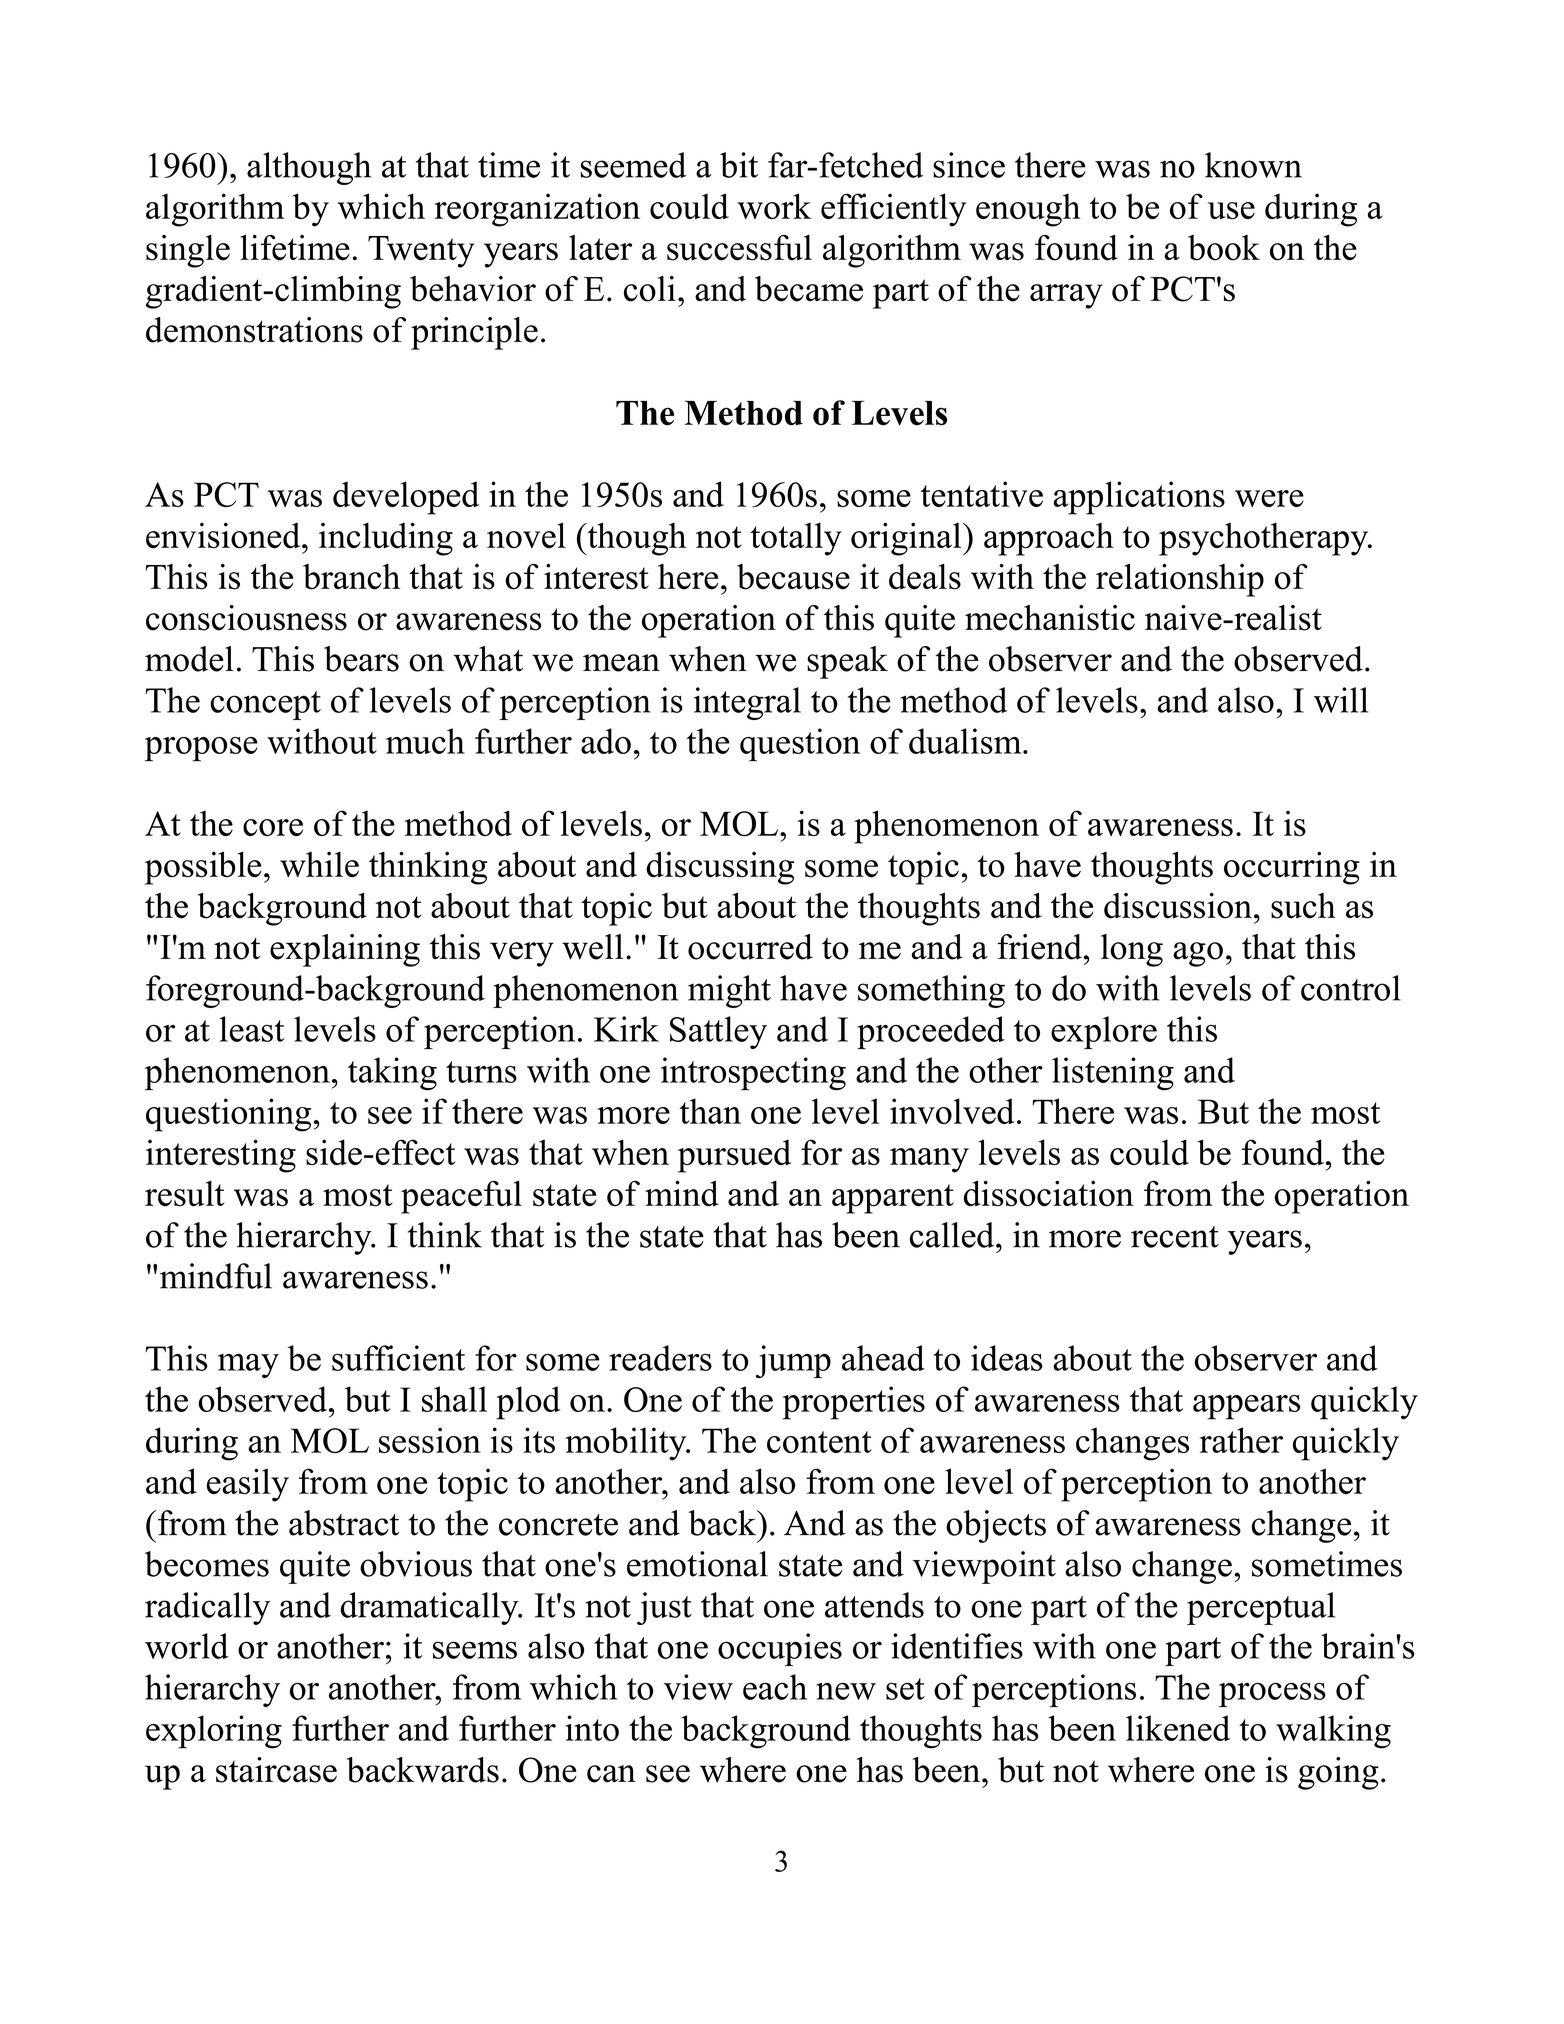  I want to click on sufficient, so click(398, 1358).
